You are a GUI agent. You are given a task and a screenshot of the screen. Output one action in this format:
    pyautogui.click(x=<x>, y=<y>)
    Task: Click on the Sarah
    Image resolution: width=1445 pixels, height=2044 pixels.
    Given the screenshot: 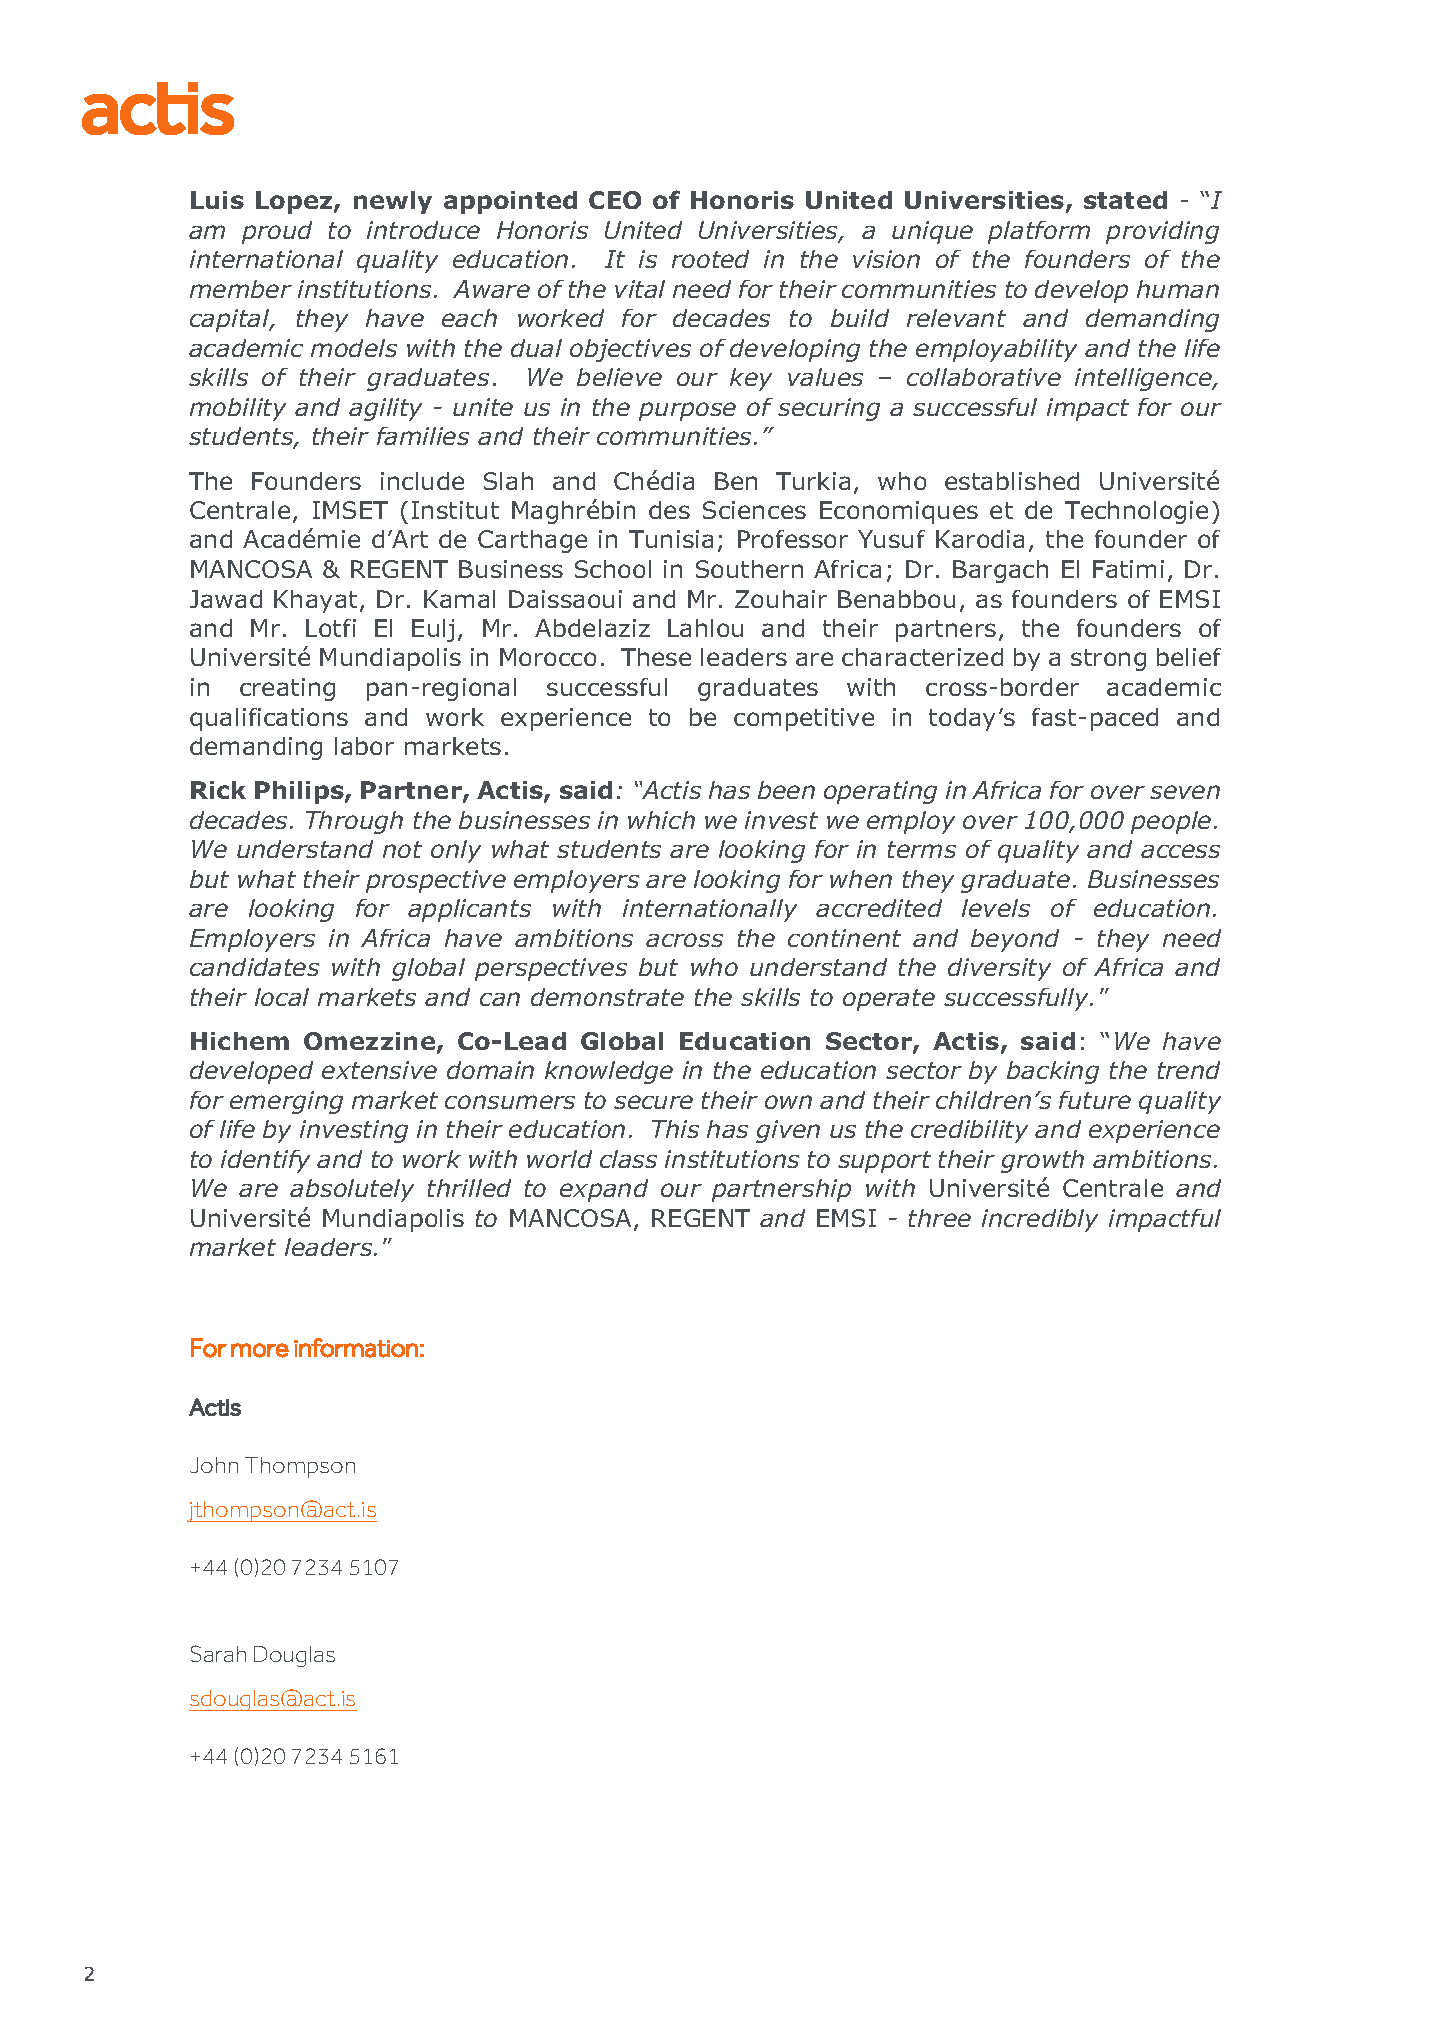 What is the action you would take?
    pyautogui.click(x=218, y=1653)
